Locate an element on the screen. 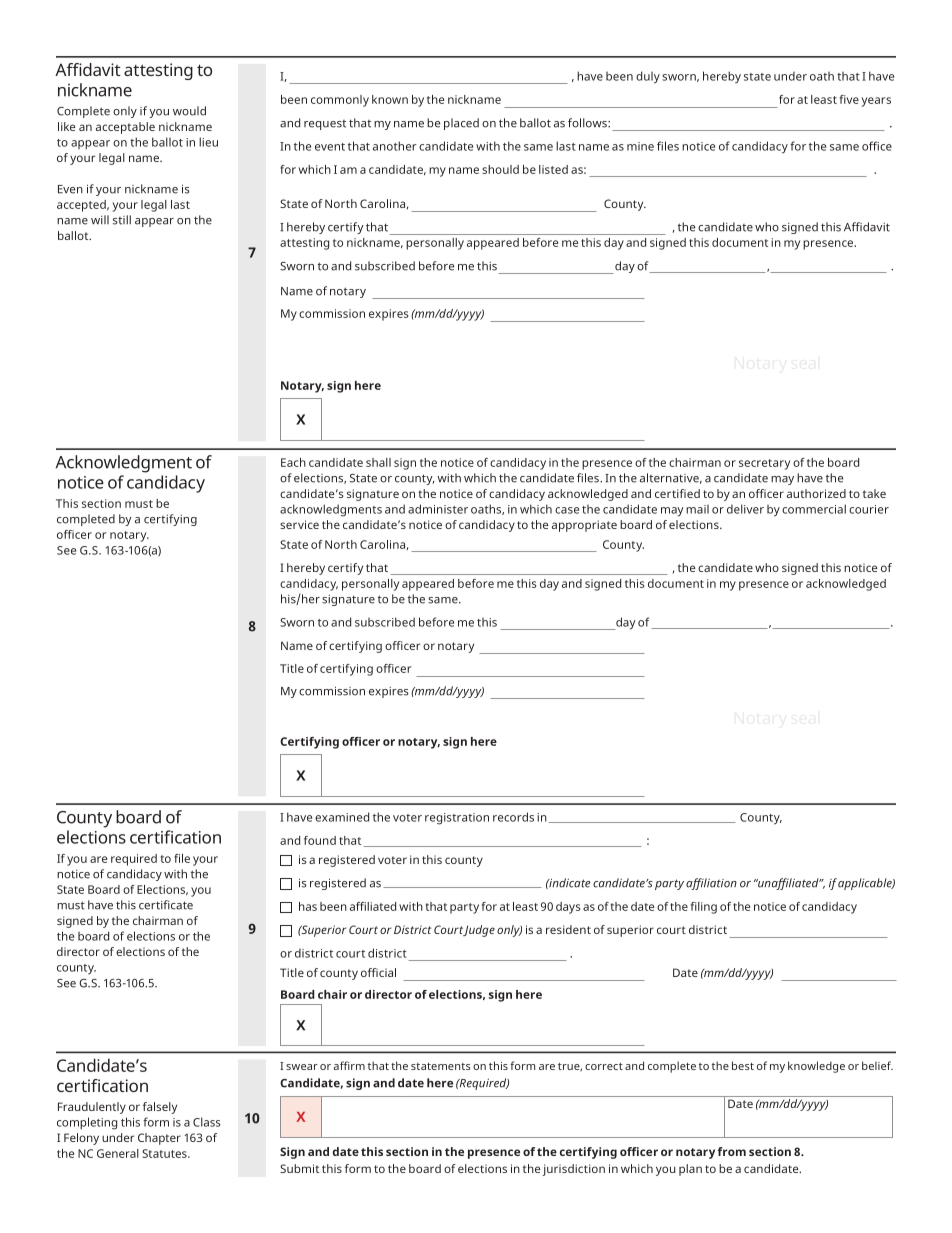 The width and height of the screenshot is (952, 1233). five is located at coordinates (849, 99).
